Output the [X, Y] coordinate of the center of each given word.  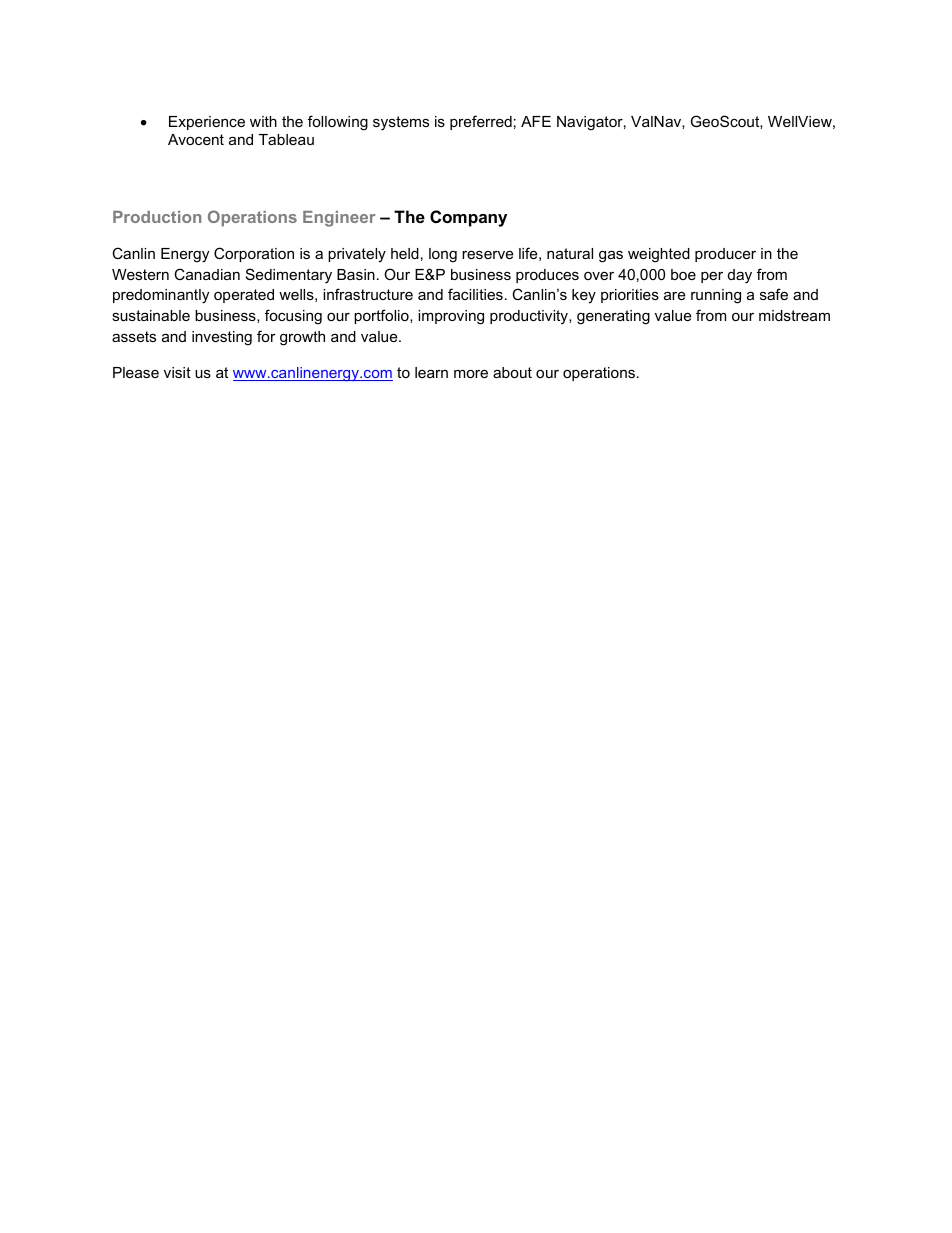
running [716, 296]
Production [157, 217]
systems [401, 123]
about [512, 372]
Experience [207, 123]
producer [725, 255]
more [471, 373]
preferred [481, 122]
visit [177, 372]
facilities [475, 294]
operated [244, 296]
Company [468, 218]
